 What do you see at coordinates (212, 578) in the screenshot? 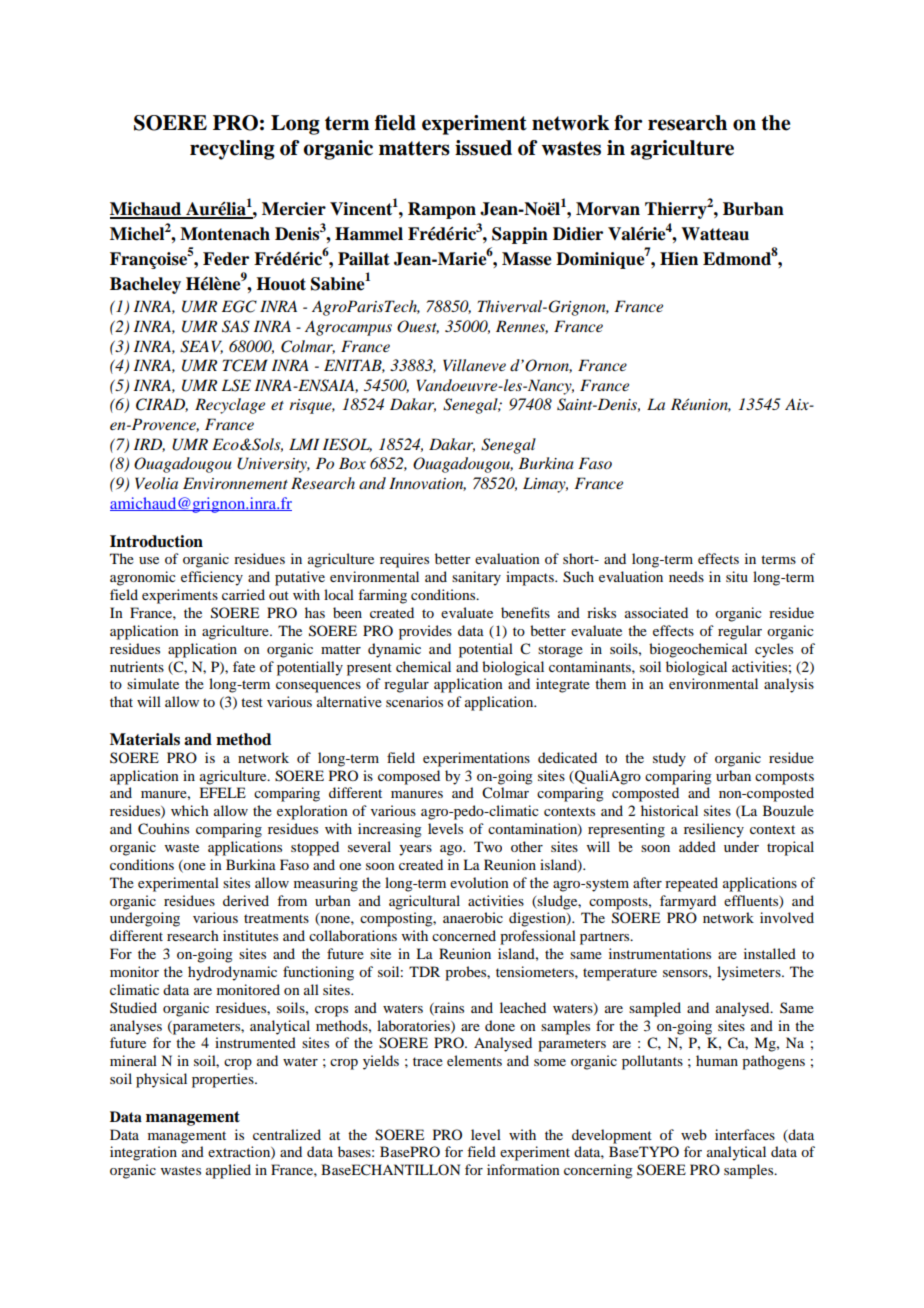
I see `efficiency` at bounding box center [212, 578].
